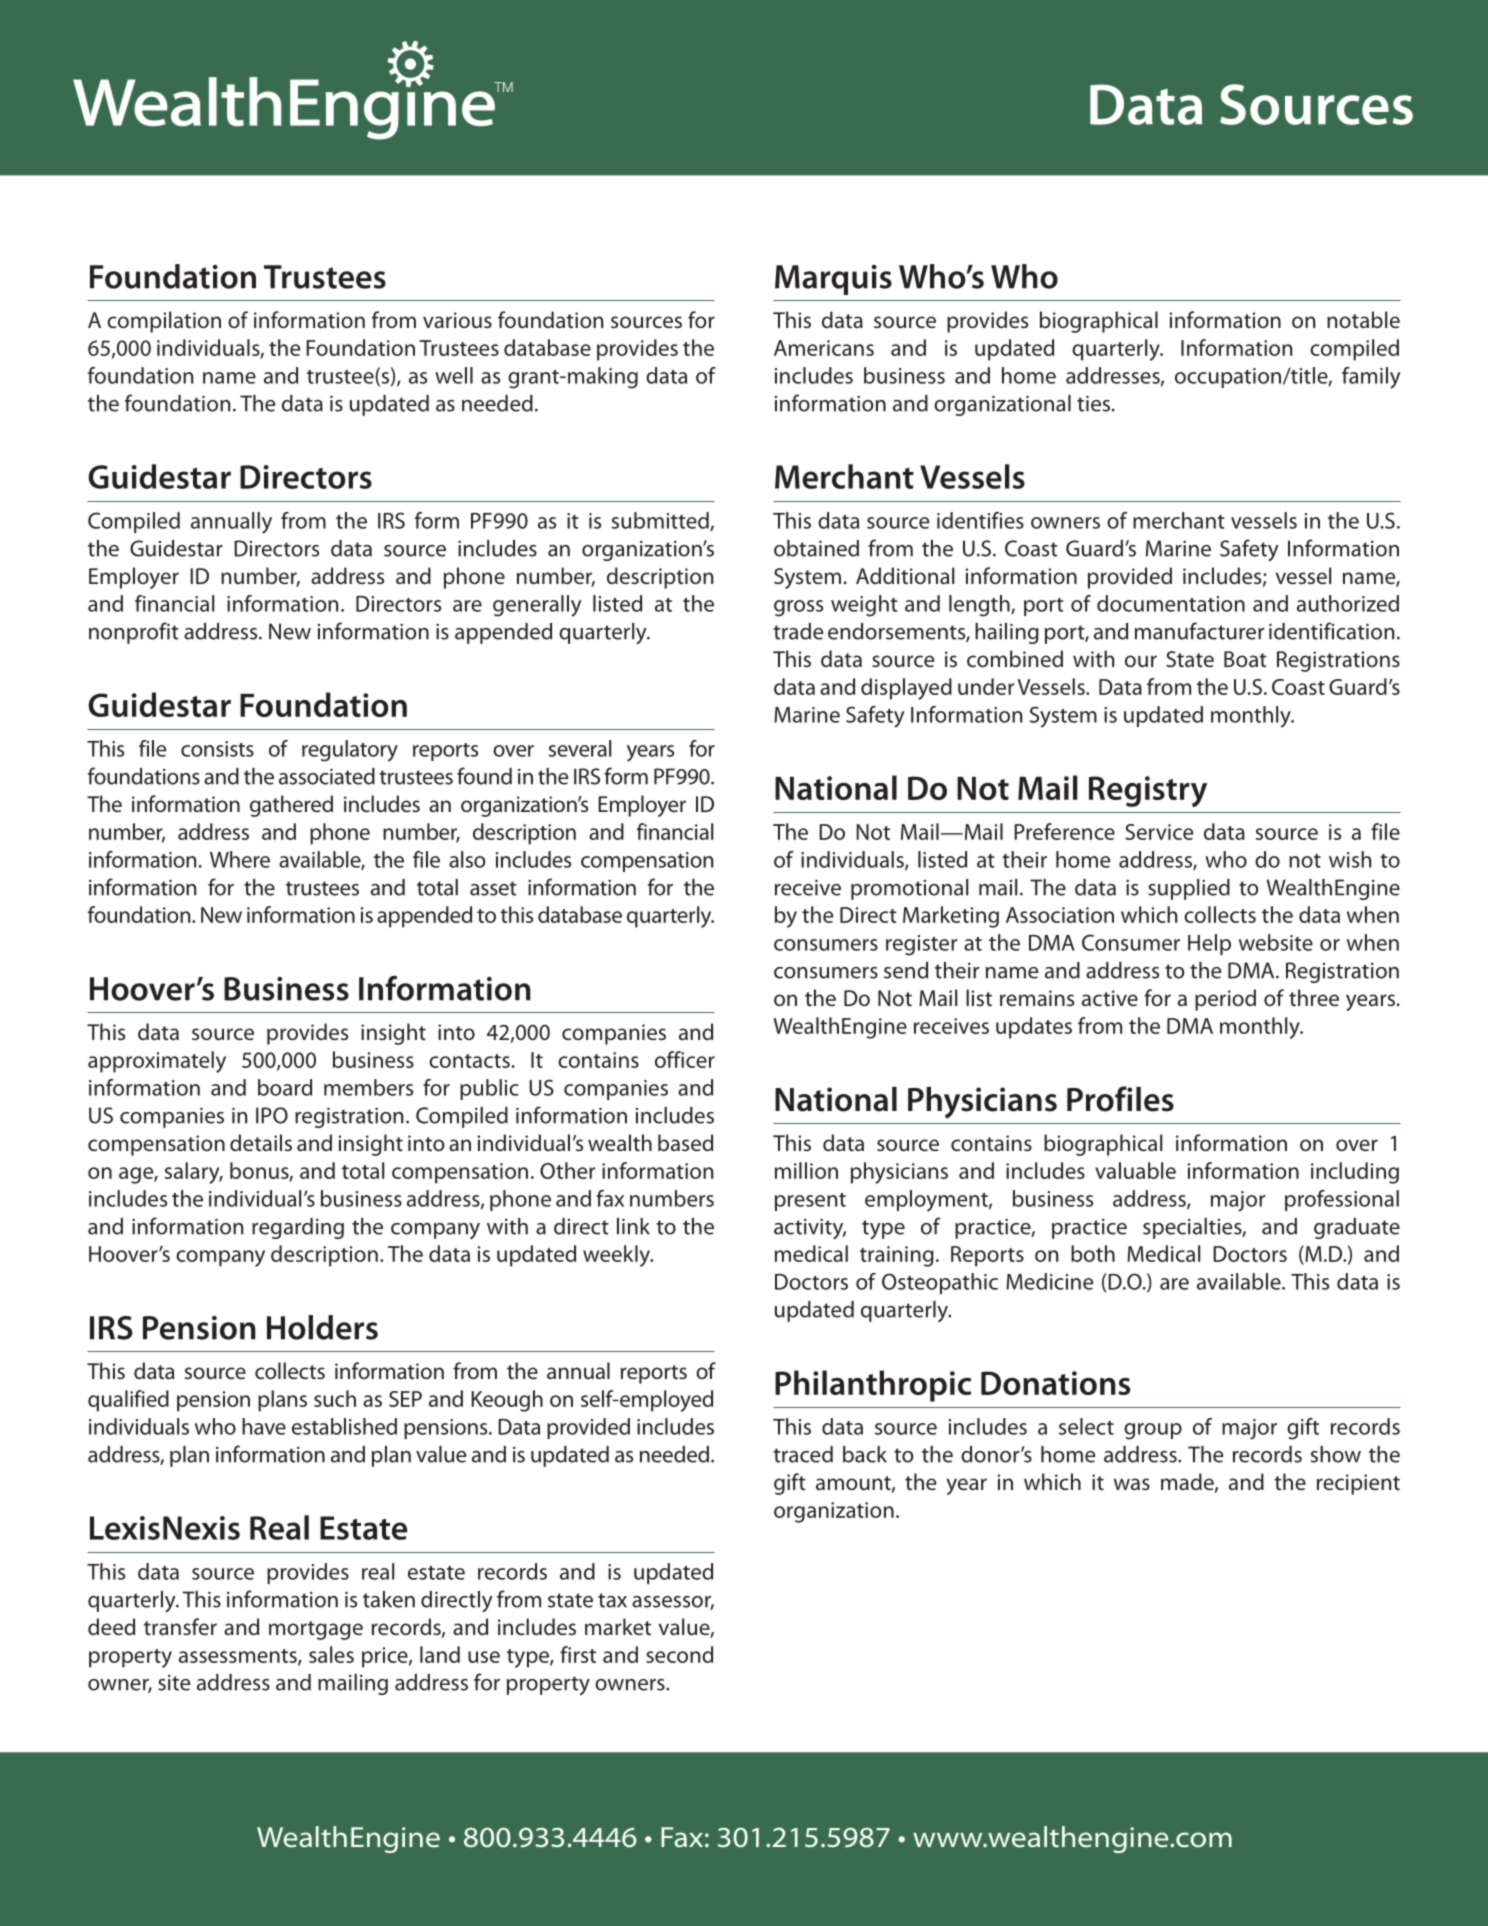  Describe the element at coordinates (798, 631) in the image. I see `trade` at that location.
